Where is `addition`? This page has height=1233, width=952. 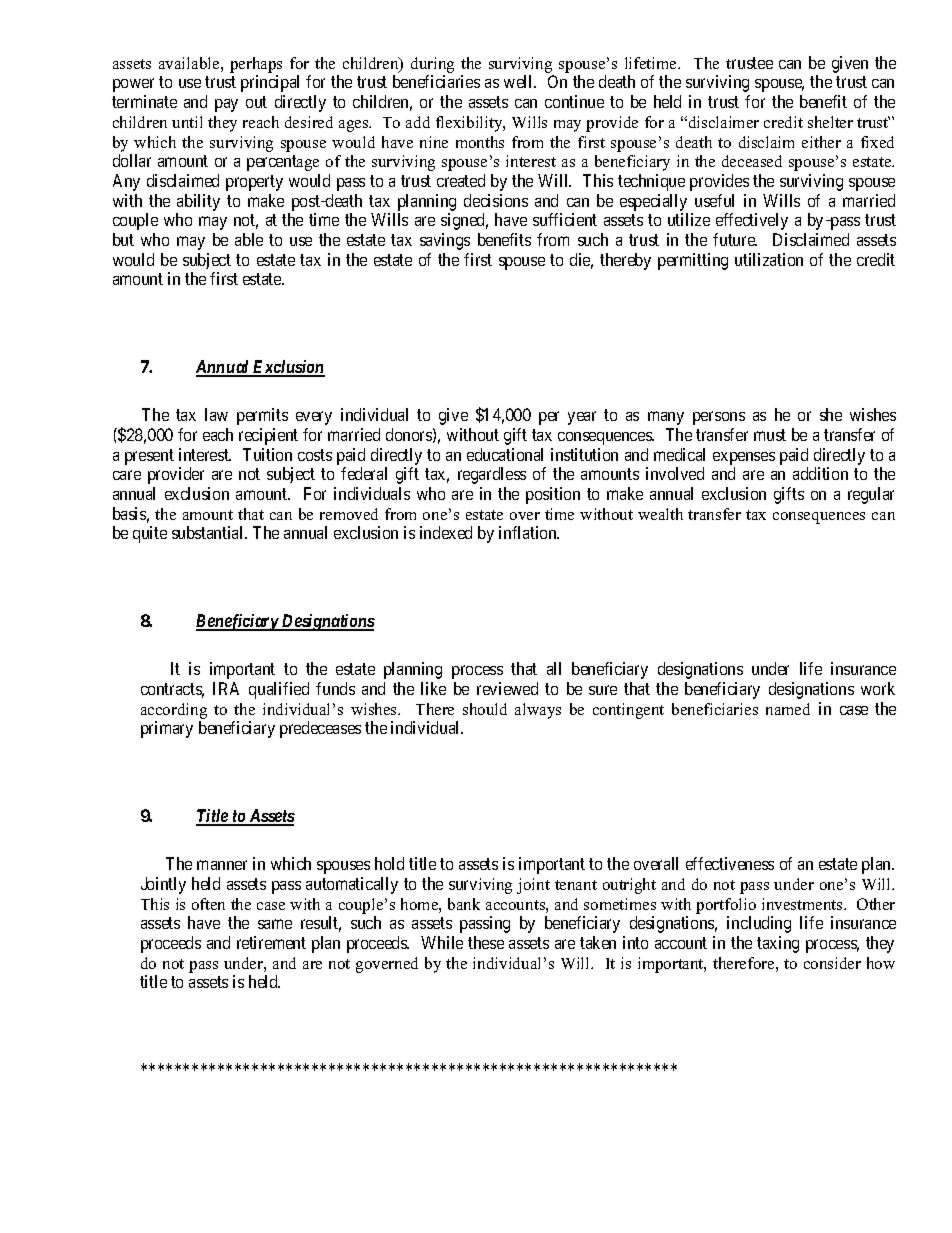 addition is located at coordinates (820, 473).
